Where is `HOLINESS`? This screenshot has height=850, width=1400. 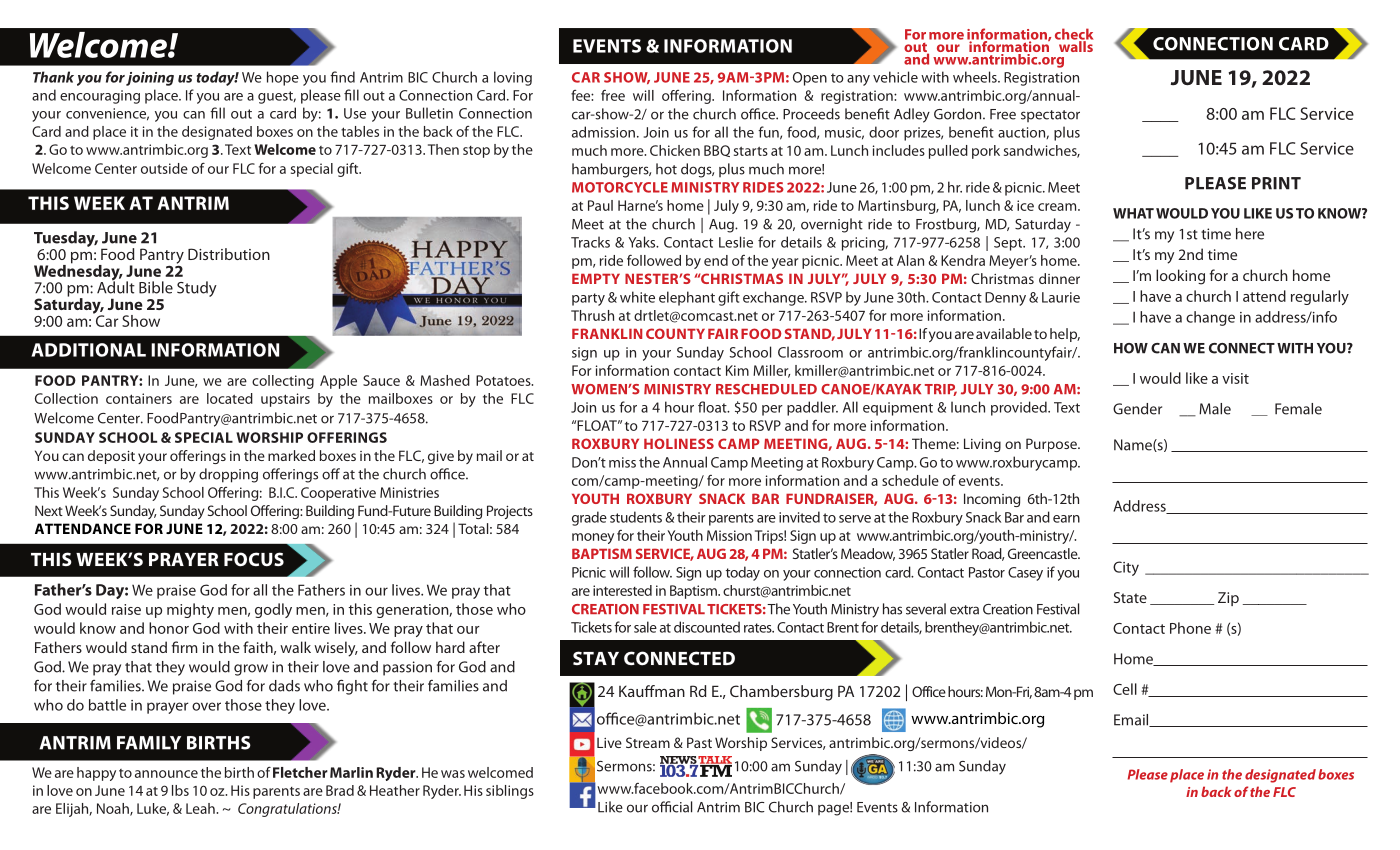
HOLINESS is located at coordinates (679, 443).
